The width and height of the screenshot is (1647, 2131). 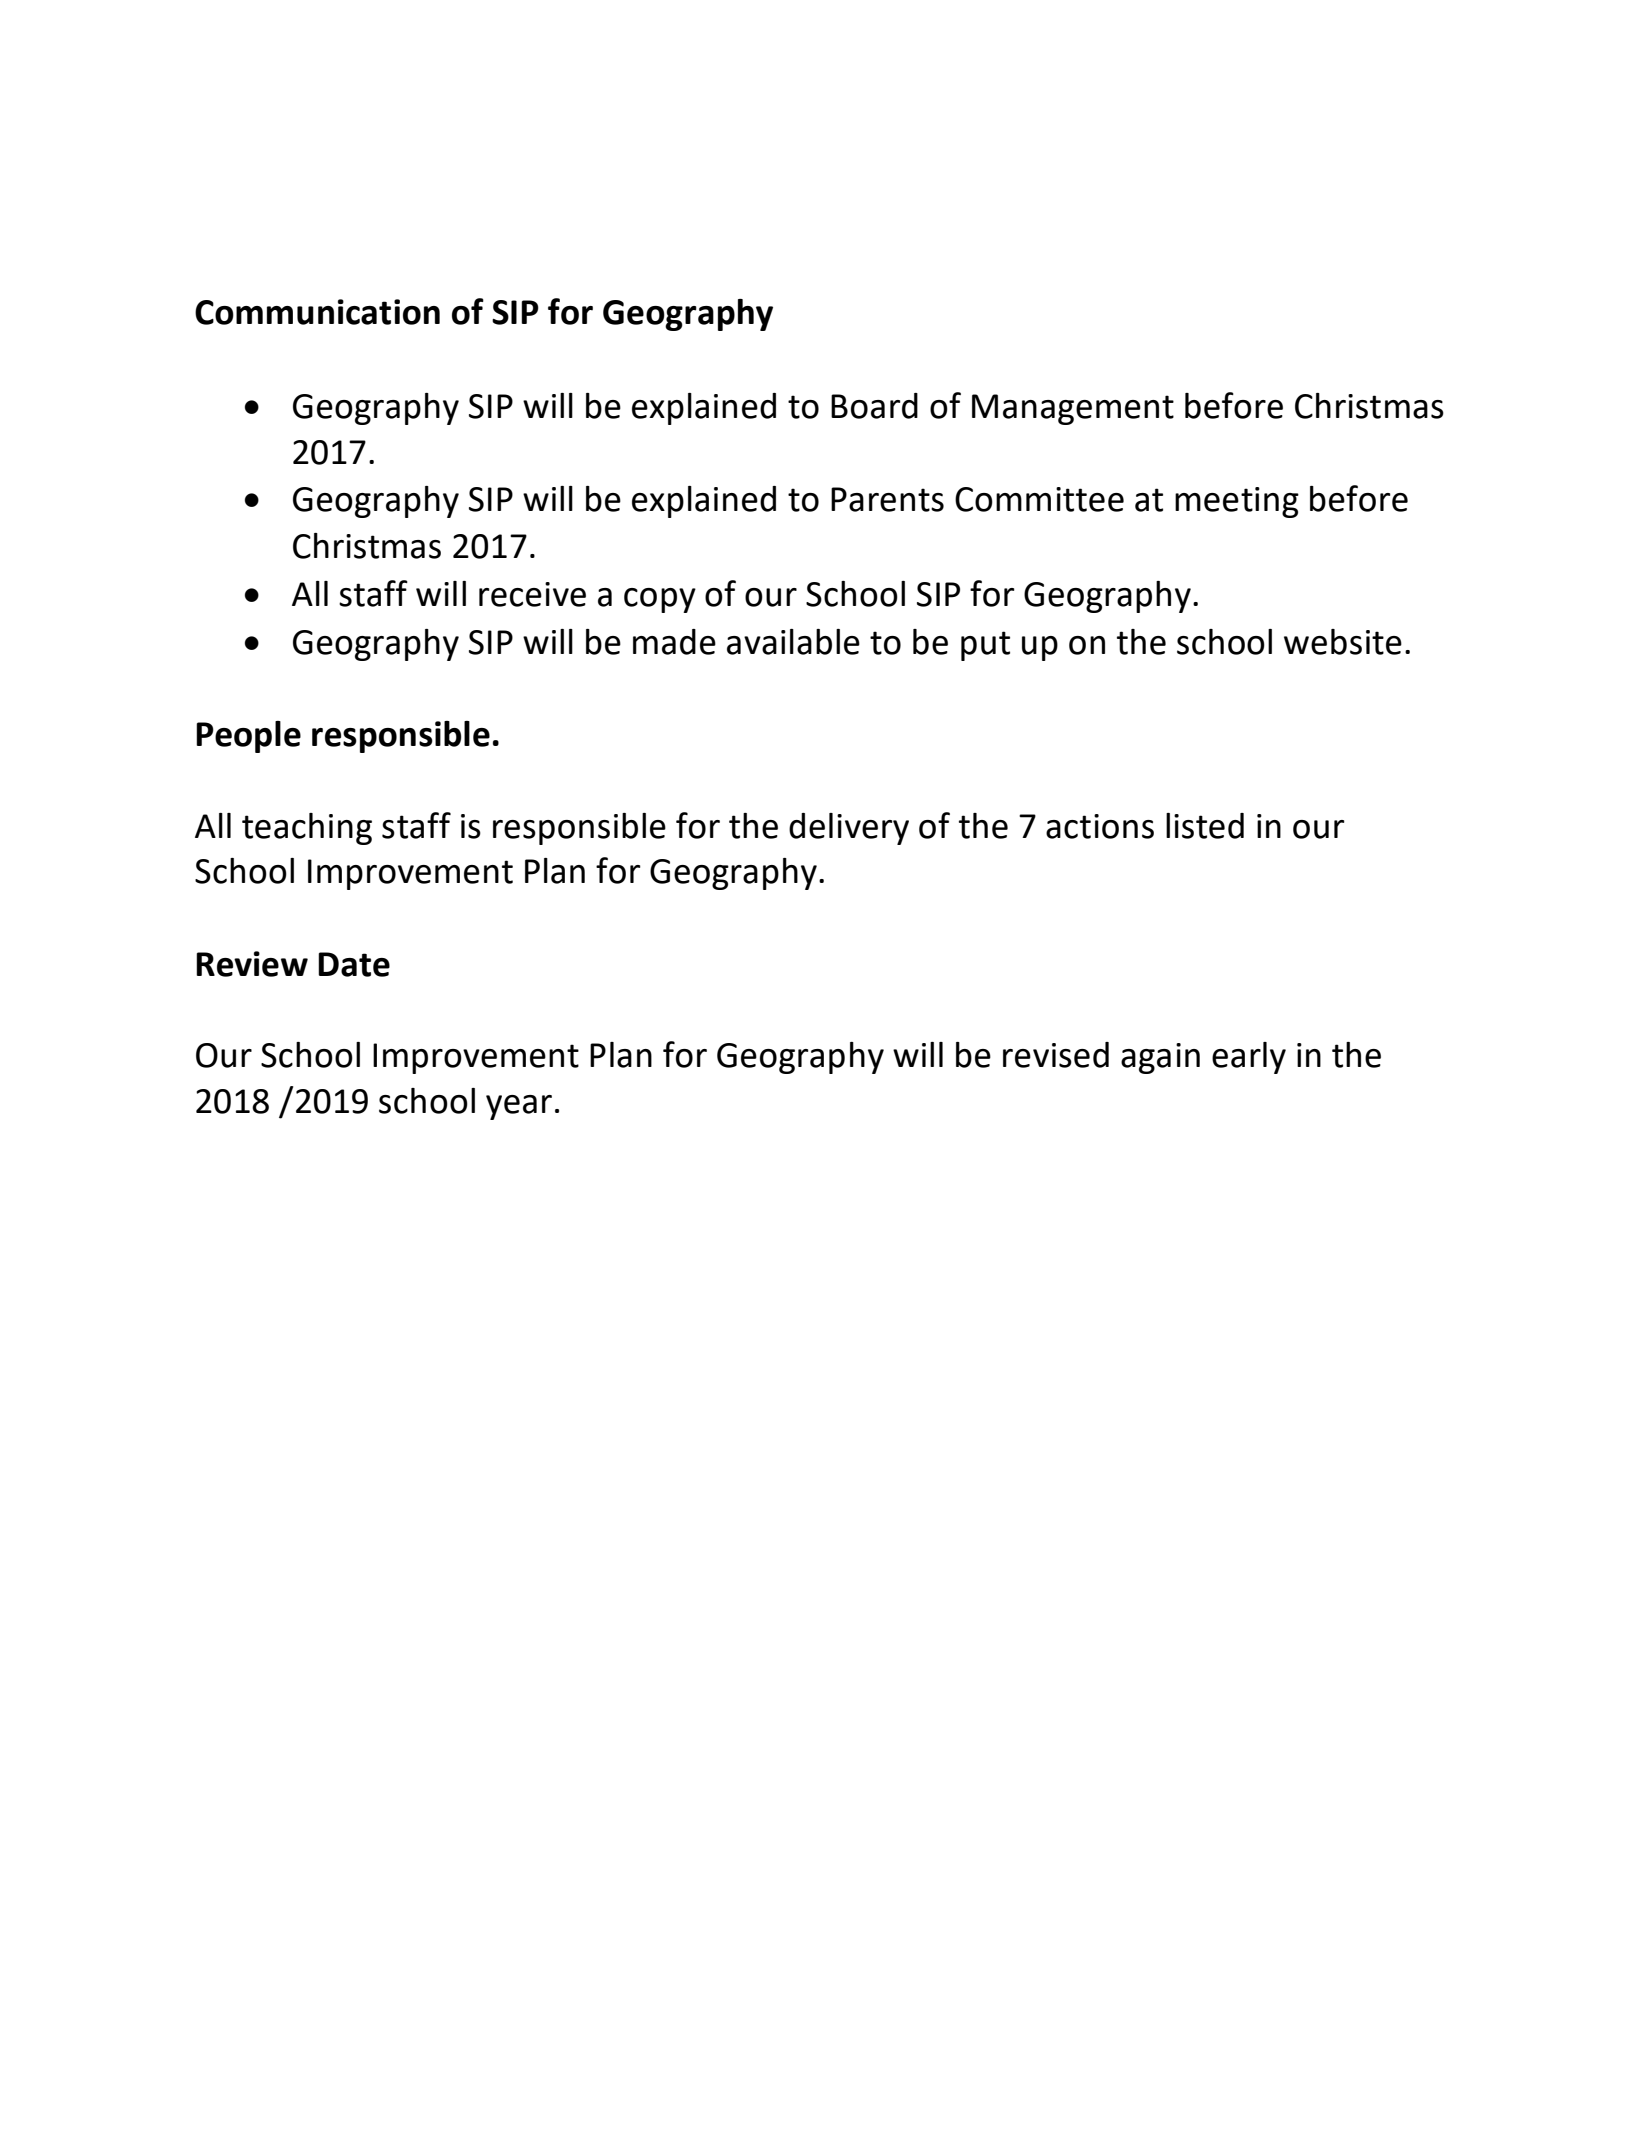 I want to click on Board, so click(x=874, y=406).
